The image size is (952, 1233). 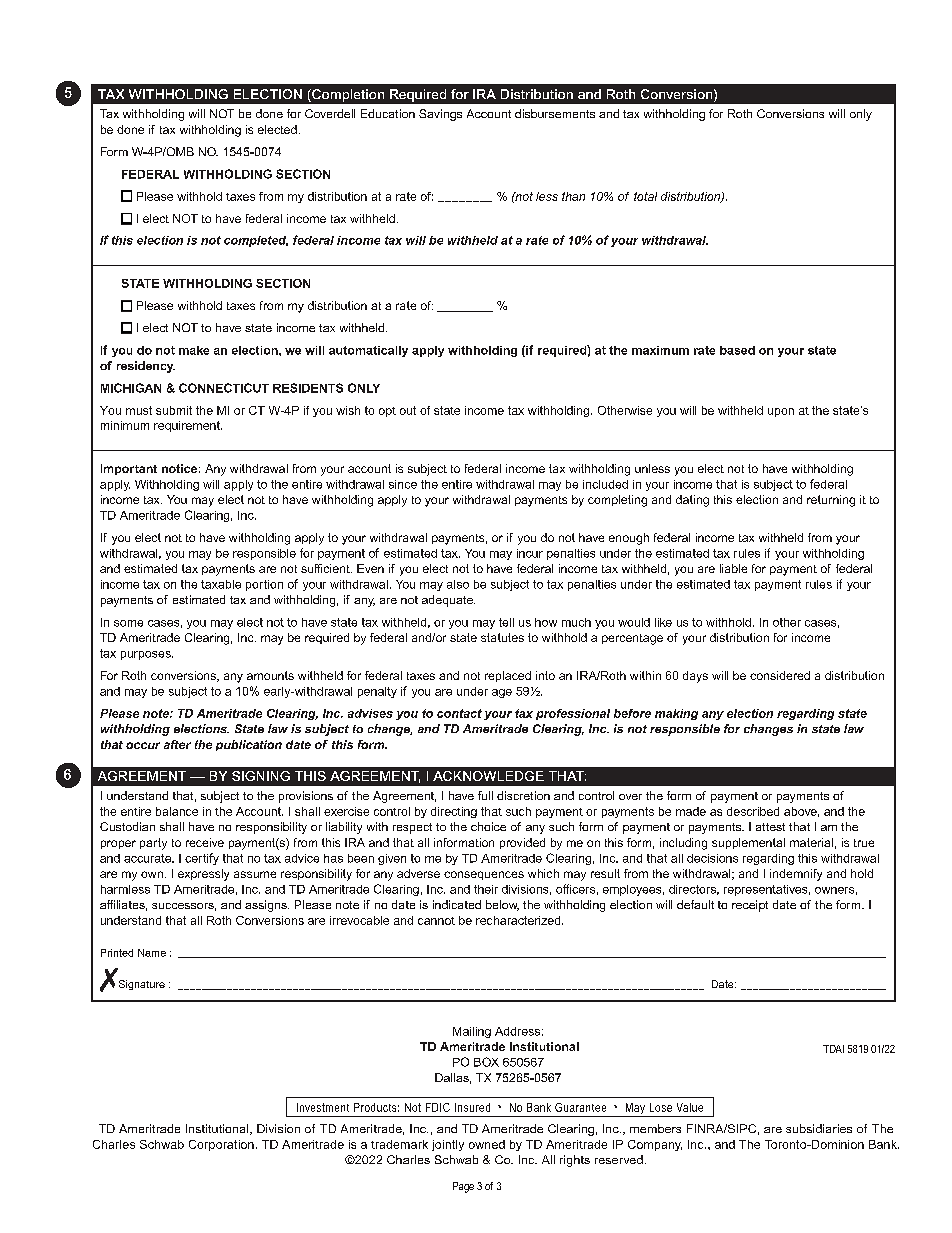 I want to click on since, so click(x=403, y=484).
